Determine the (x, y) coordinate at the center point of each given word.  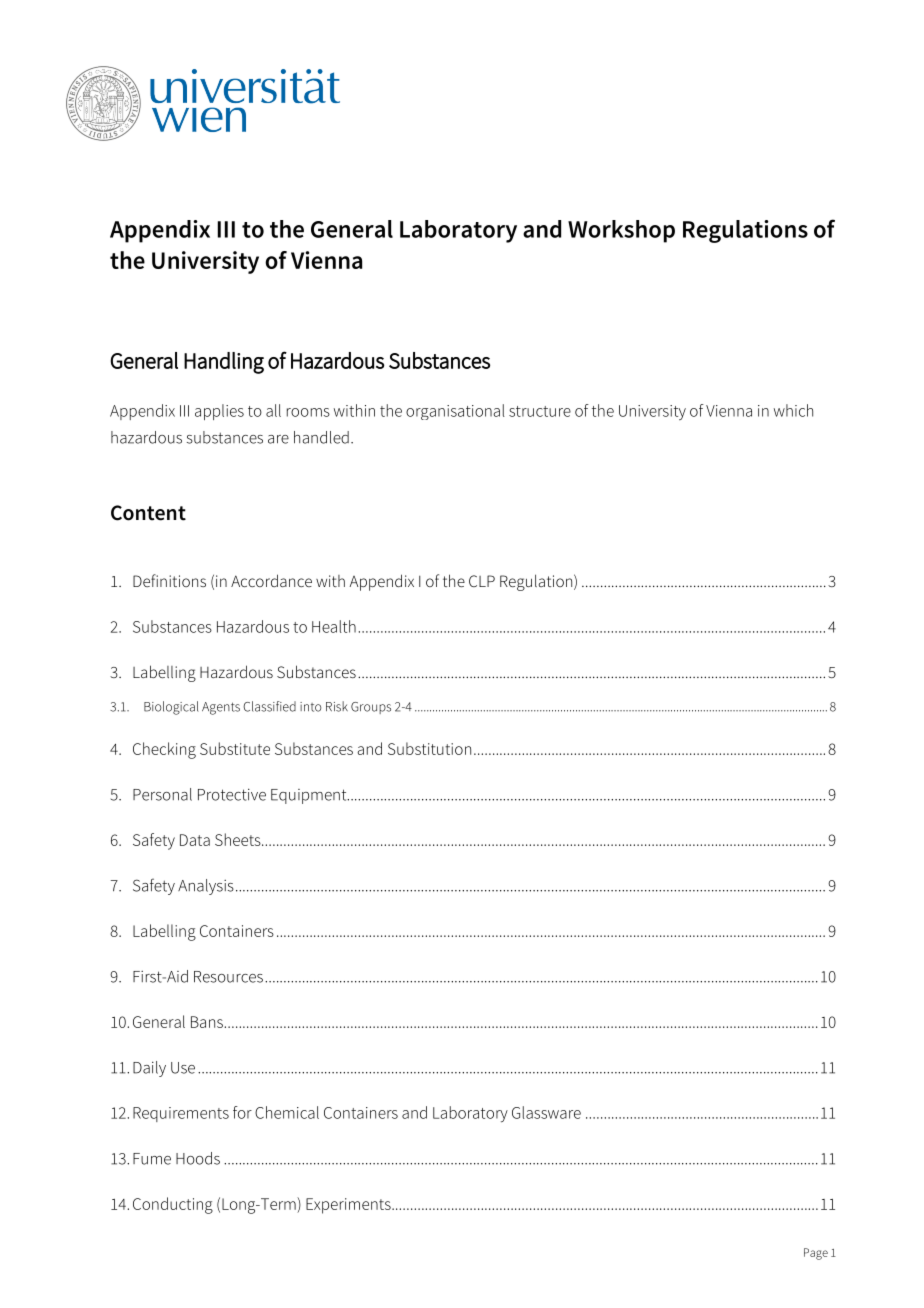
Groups (371, 708)
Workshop (621, 231)
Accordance (271, 580)
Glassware (546, 1112)
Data (195, 840)
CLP (482, 581)
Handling (224, 363)
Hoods (198, 1158)
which (793, 410)
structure (540, 411)
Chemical (287, 1112)
